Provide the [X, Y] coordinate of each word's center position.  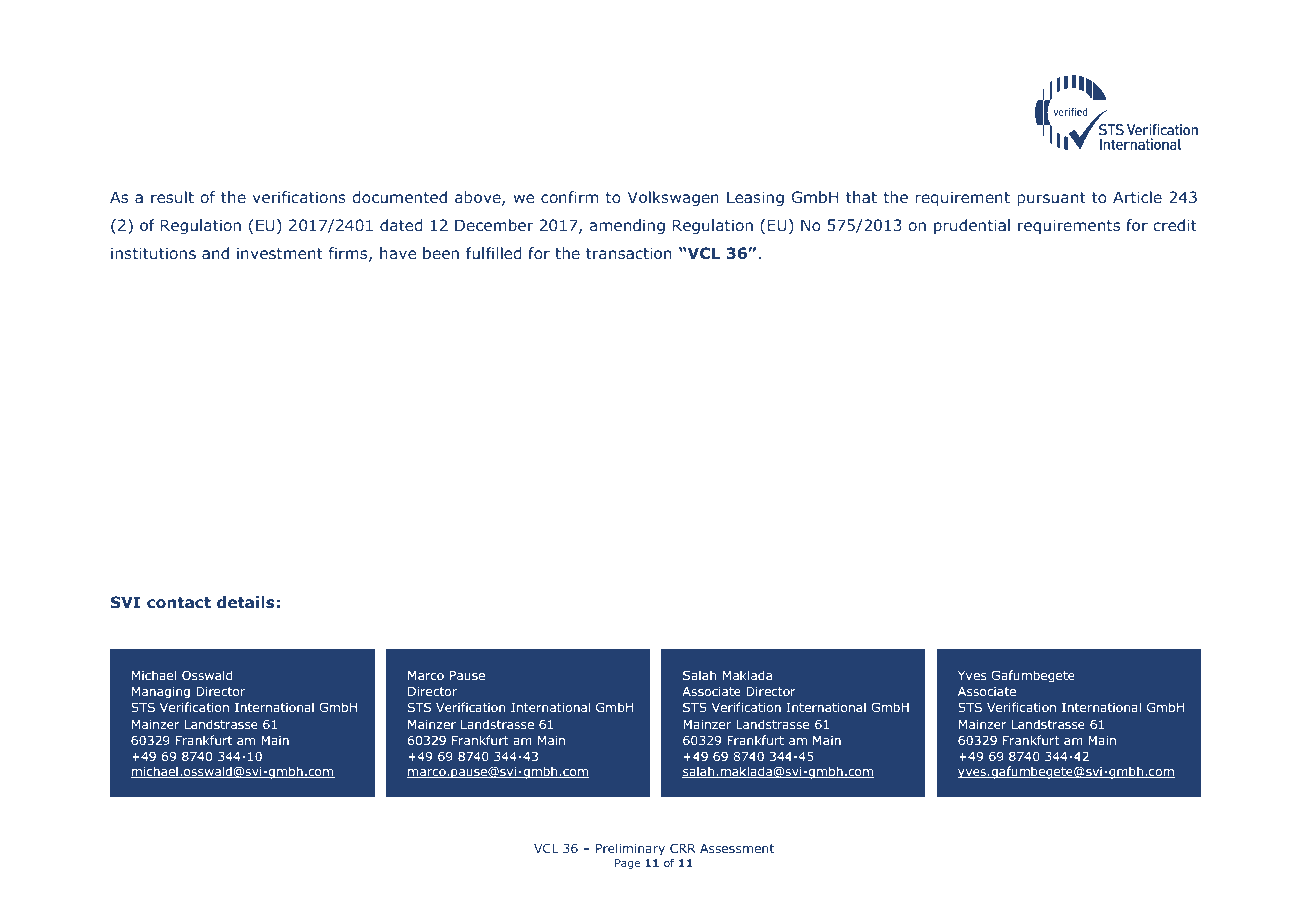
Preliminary [630, 849]
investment [280, 253]
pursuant [1051, 199]
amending [627, 226]
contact [179, 602]
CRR [683, 848]
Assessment [737, 848]
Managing [161, 692]
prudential [972, 226]
